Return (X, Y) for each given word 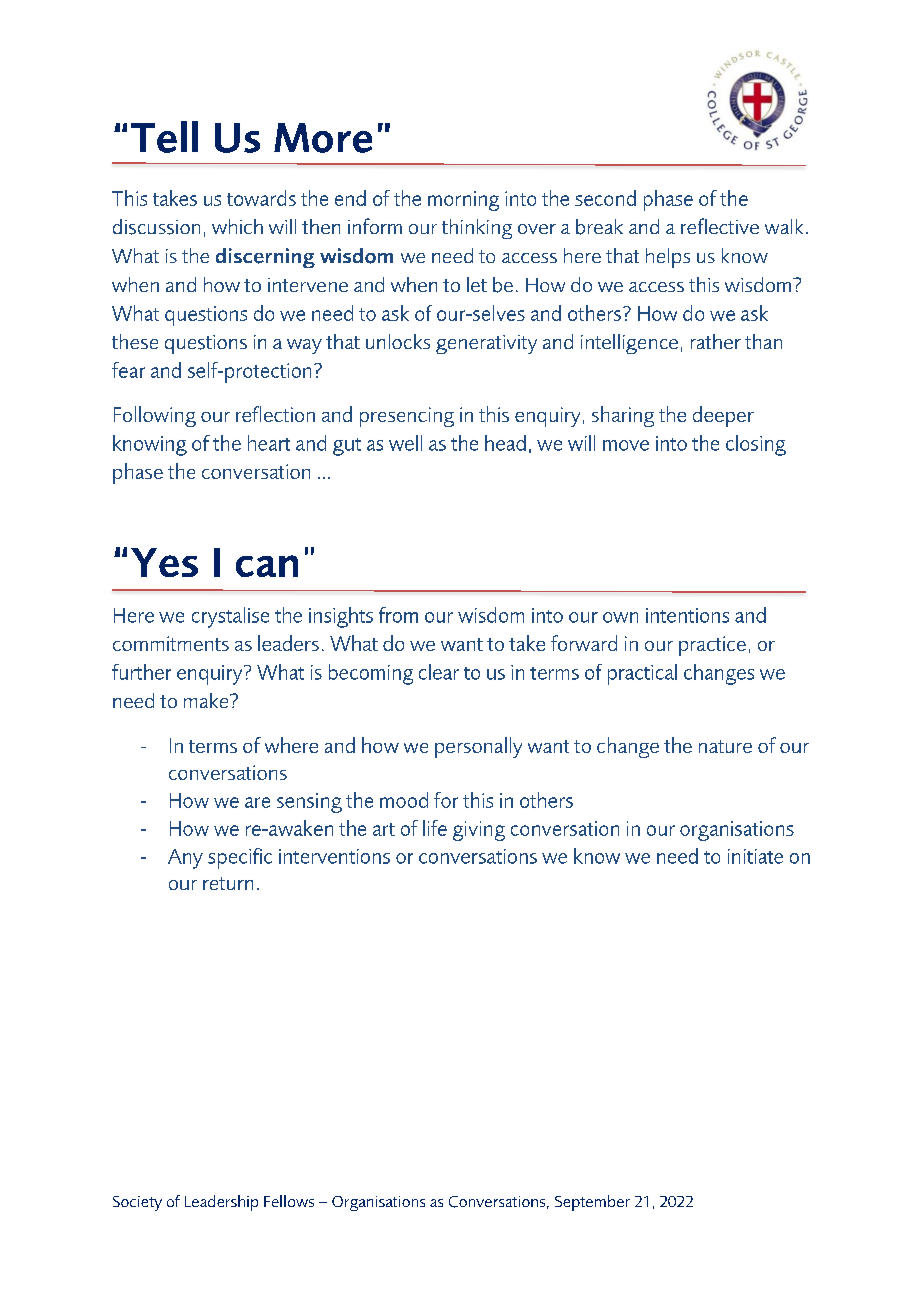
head (505, 443)
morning (463, 201)
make (207, 700)
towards (261, 198)
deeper (723, 416)
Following (155, 416)
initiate (755, 856)
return (228, 883)
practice (712, 646)
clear (439, 672)
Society (137, 1203)
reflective (720, 226)
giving (479, 831)
